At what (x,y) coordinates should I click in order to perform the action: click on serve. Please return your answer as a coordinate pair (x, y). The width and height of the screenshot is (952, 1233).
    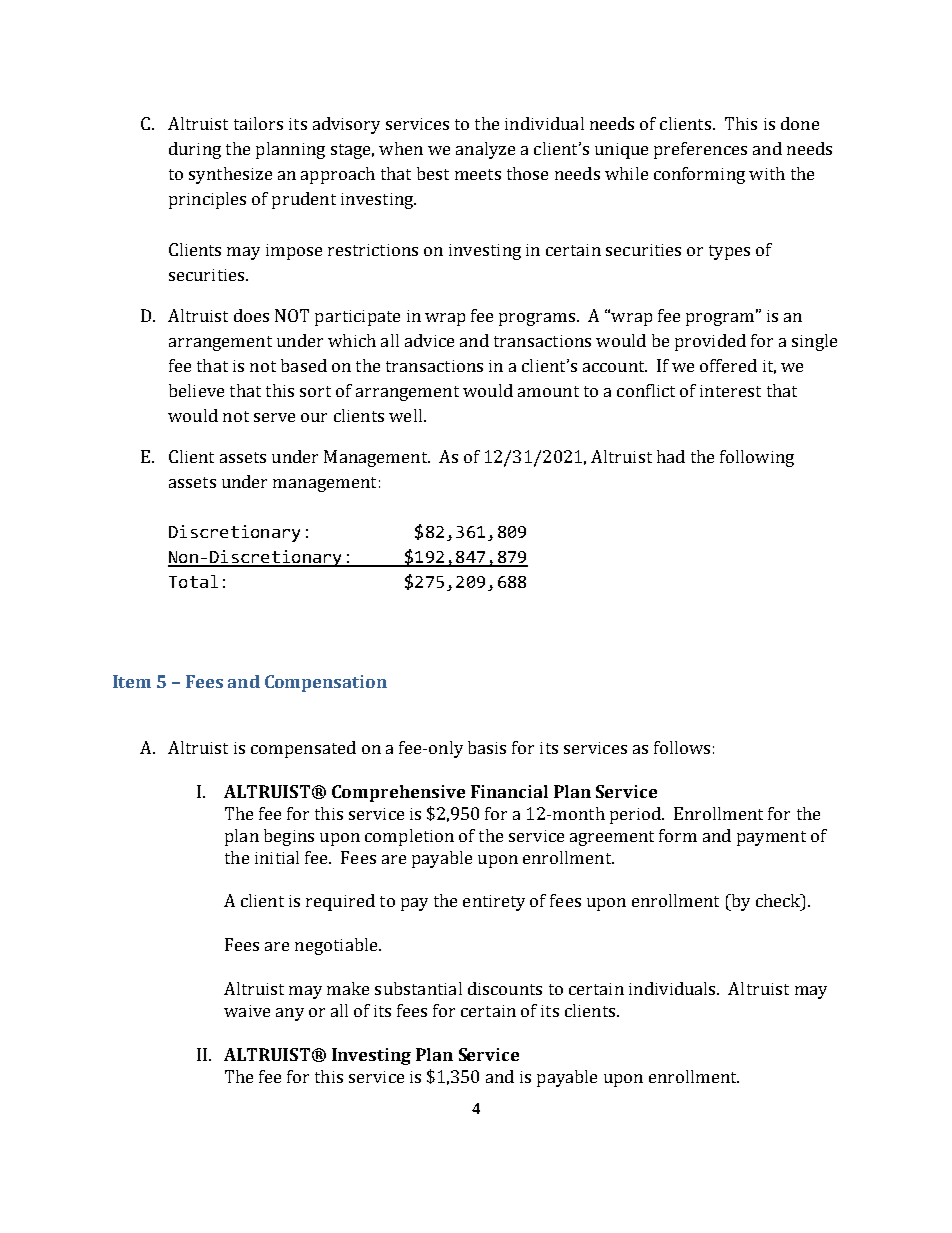
    Looking at the image, I should click on (274, 417).
